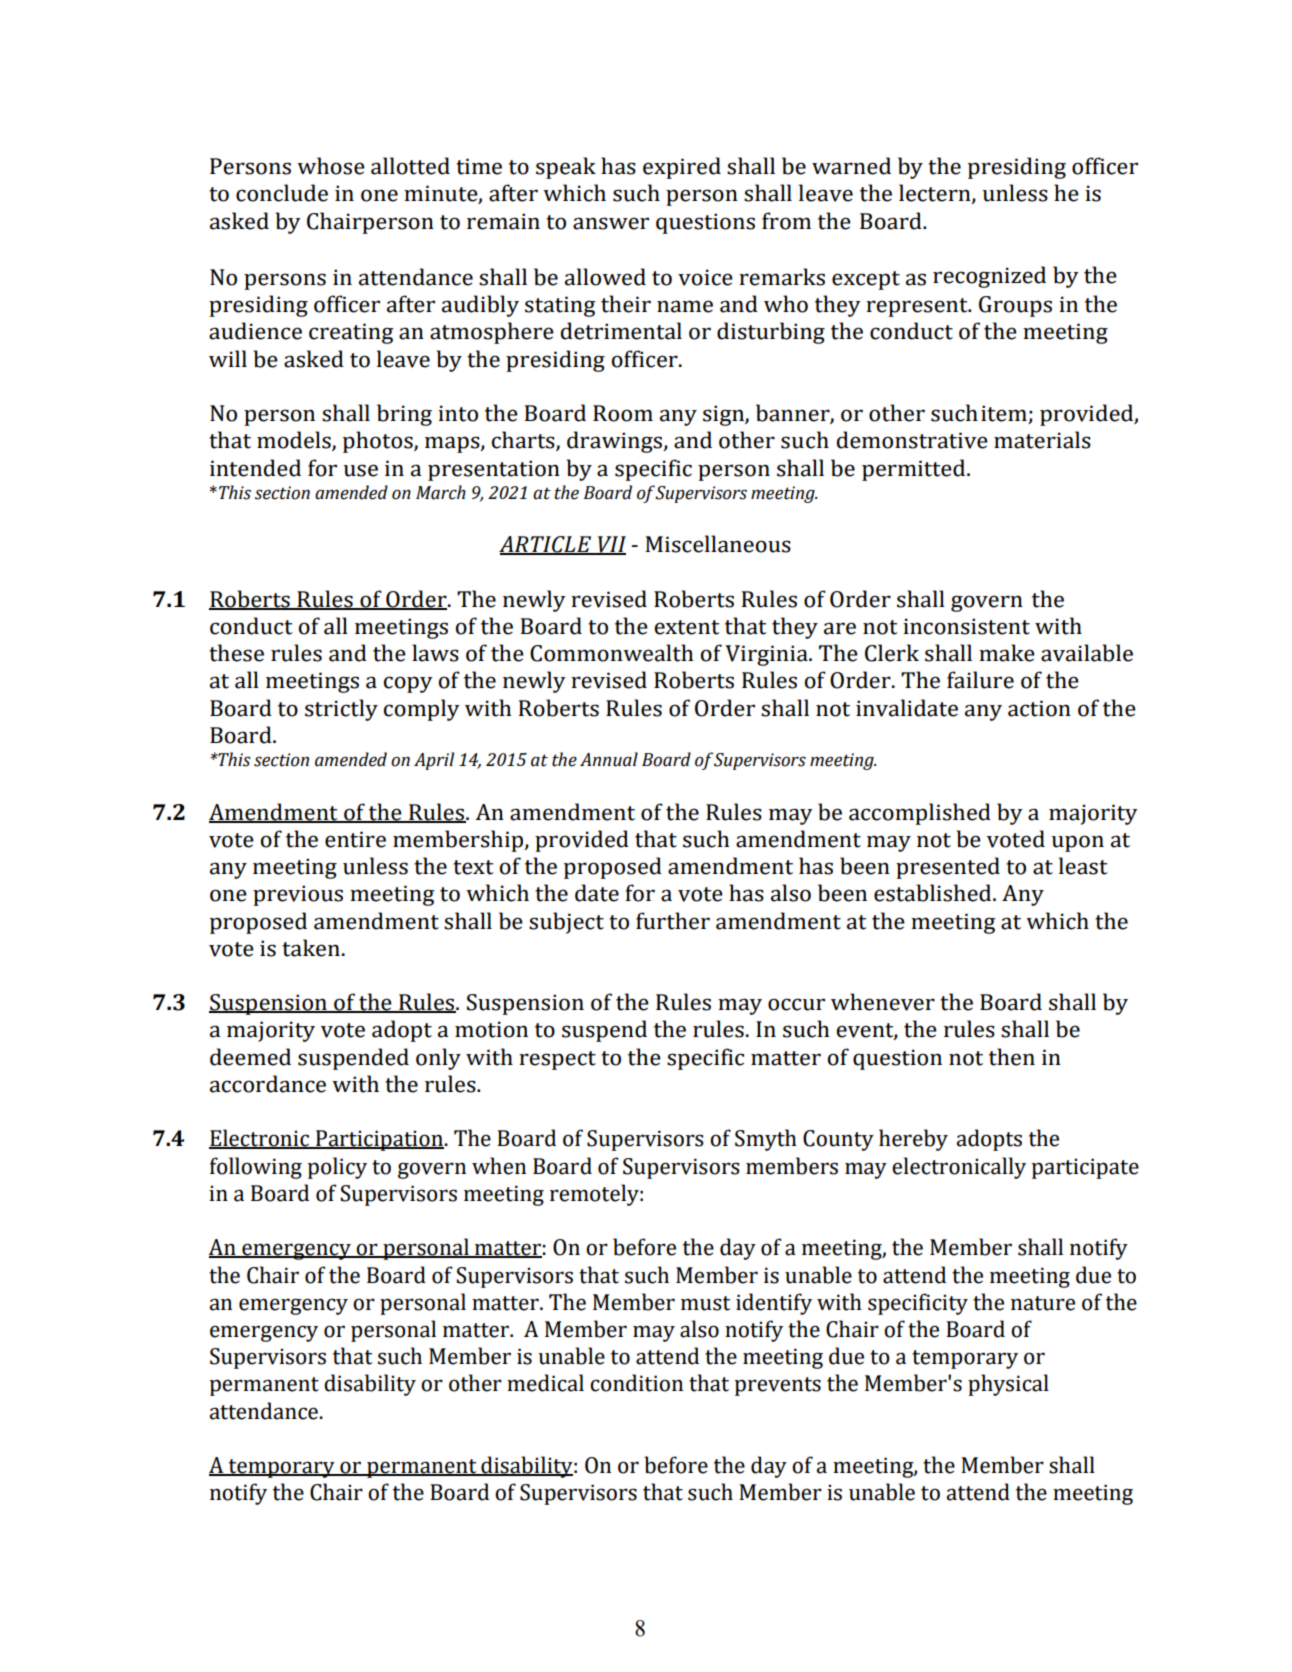 Image resolution: width=1292 pixels, height=1672 pixels. Describe the element at coordinates (934, 893) in the screenshot. I see `established` at that location.
